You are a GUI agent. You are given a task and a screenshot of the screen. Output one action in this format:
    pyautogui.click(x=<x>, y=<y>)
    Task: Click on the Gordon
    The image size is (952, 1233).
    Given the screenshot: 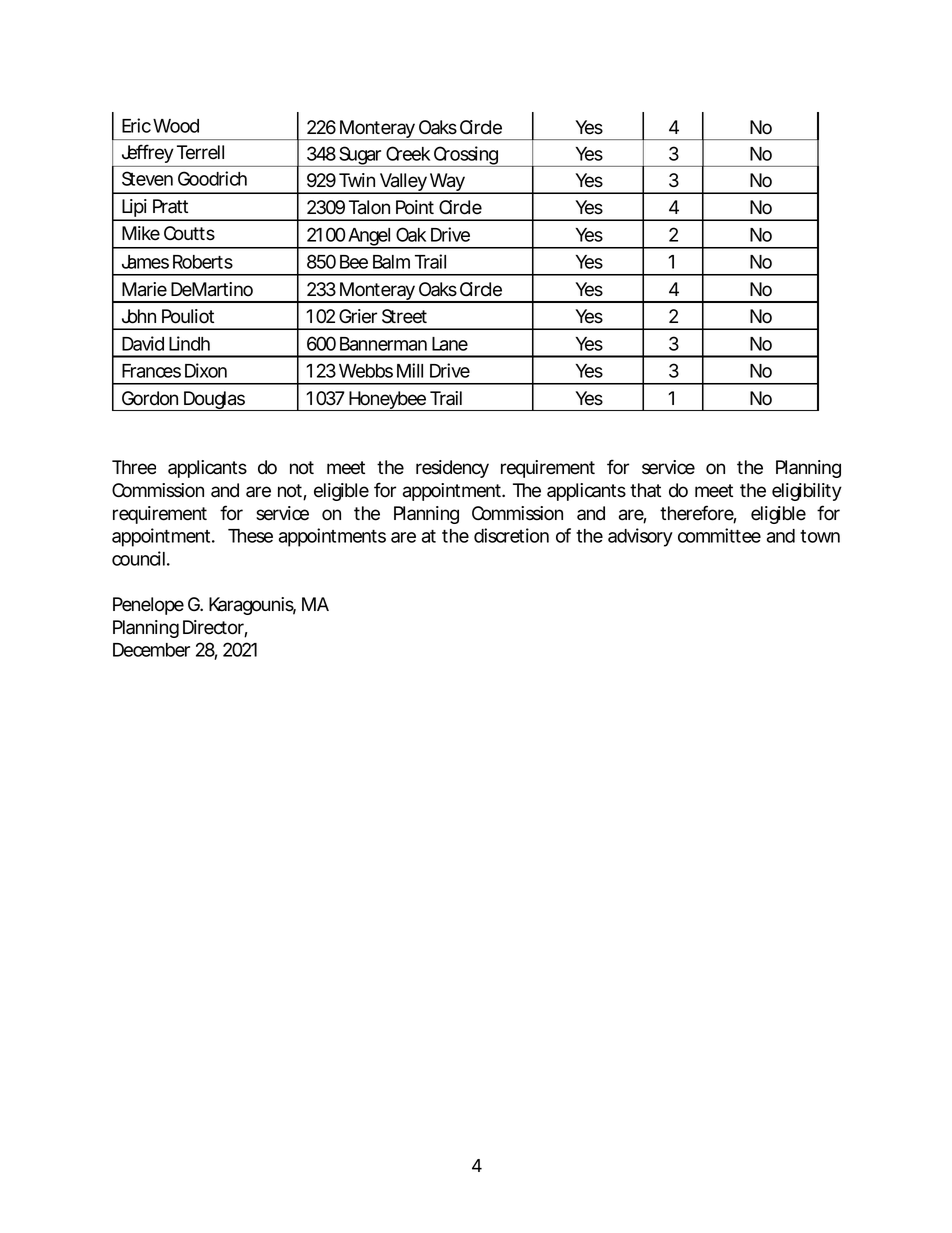 What is the action you would take?
    pyautogui.click(x=150, y=398)
